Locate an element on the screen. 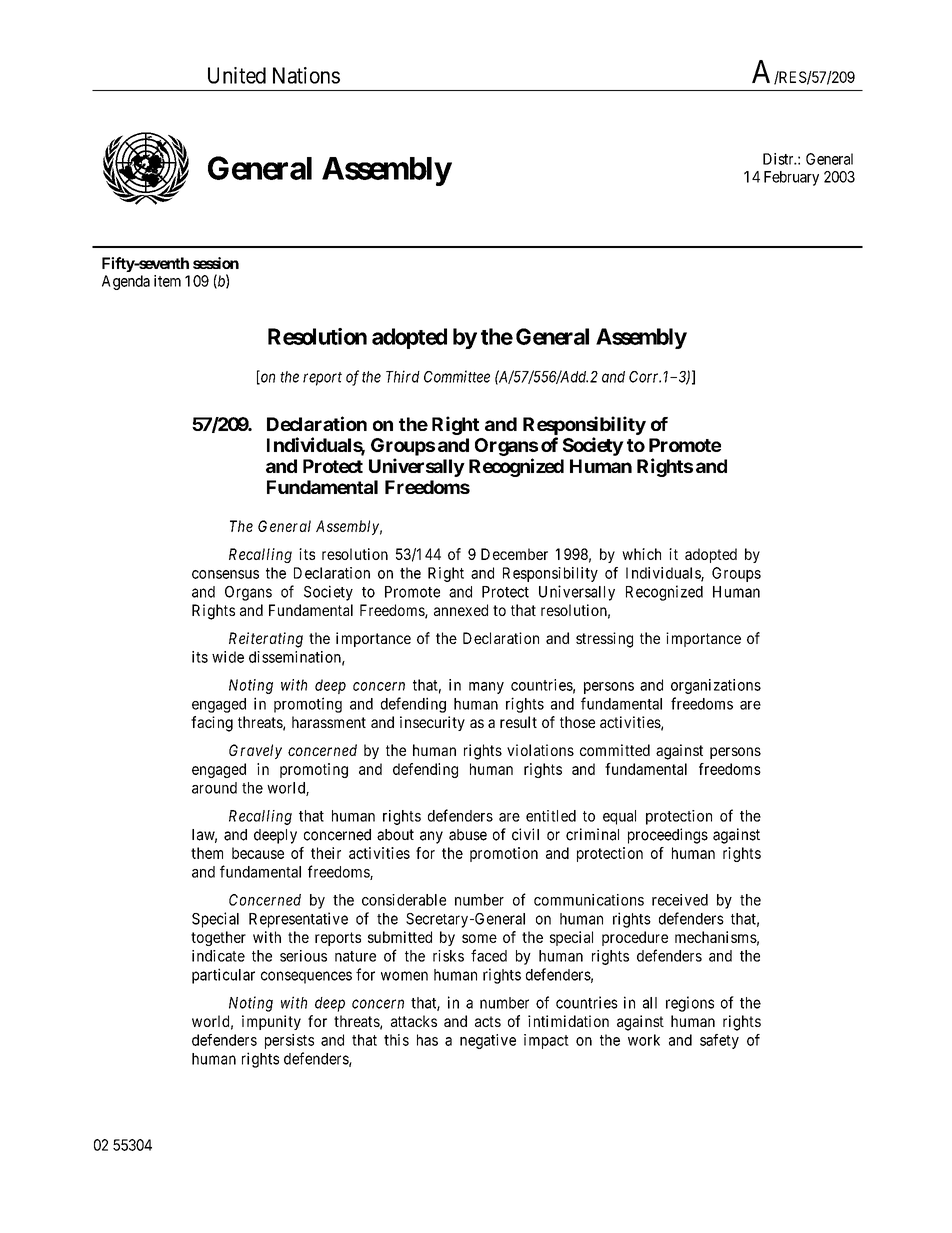  consensus is located at coordinates (225, 574).
